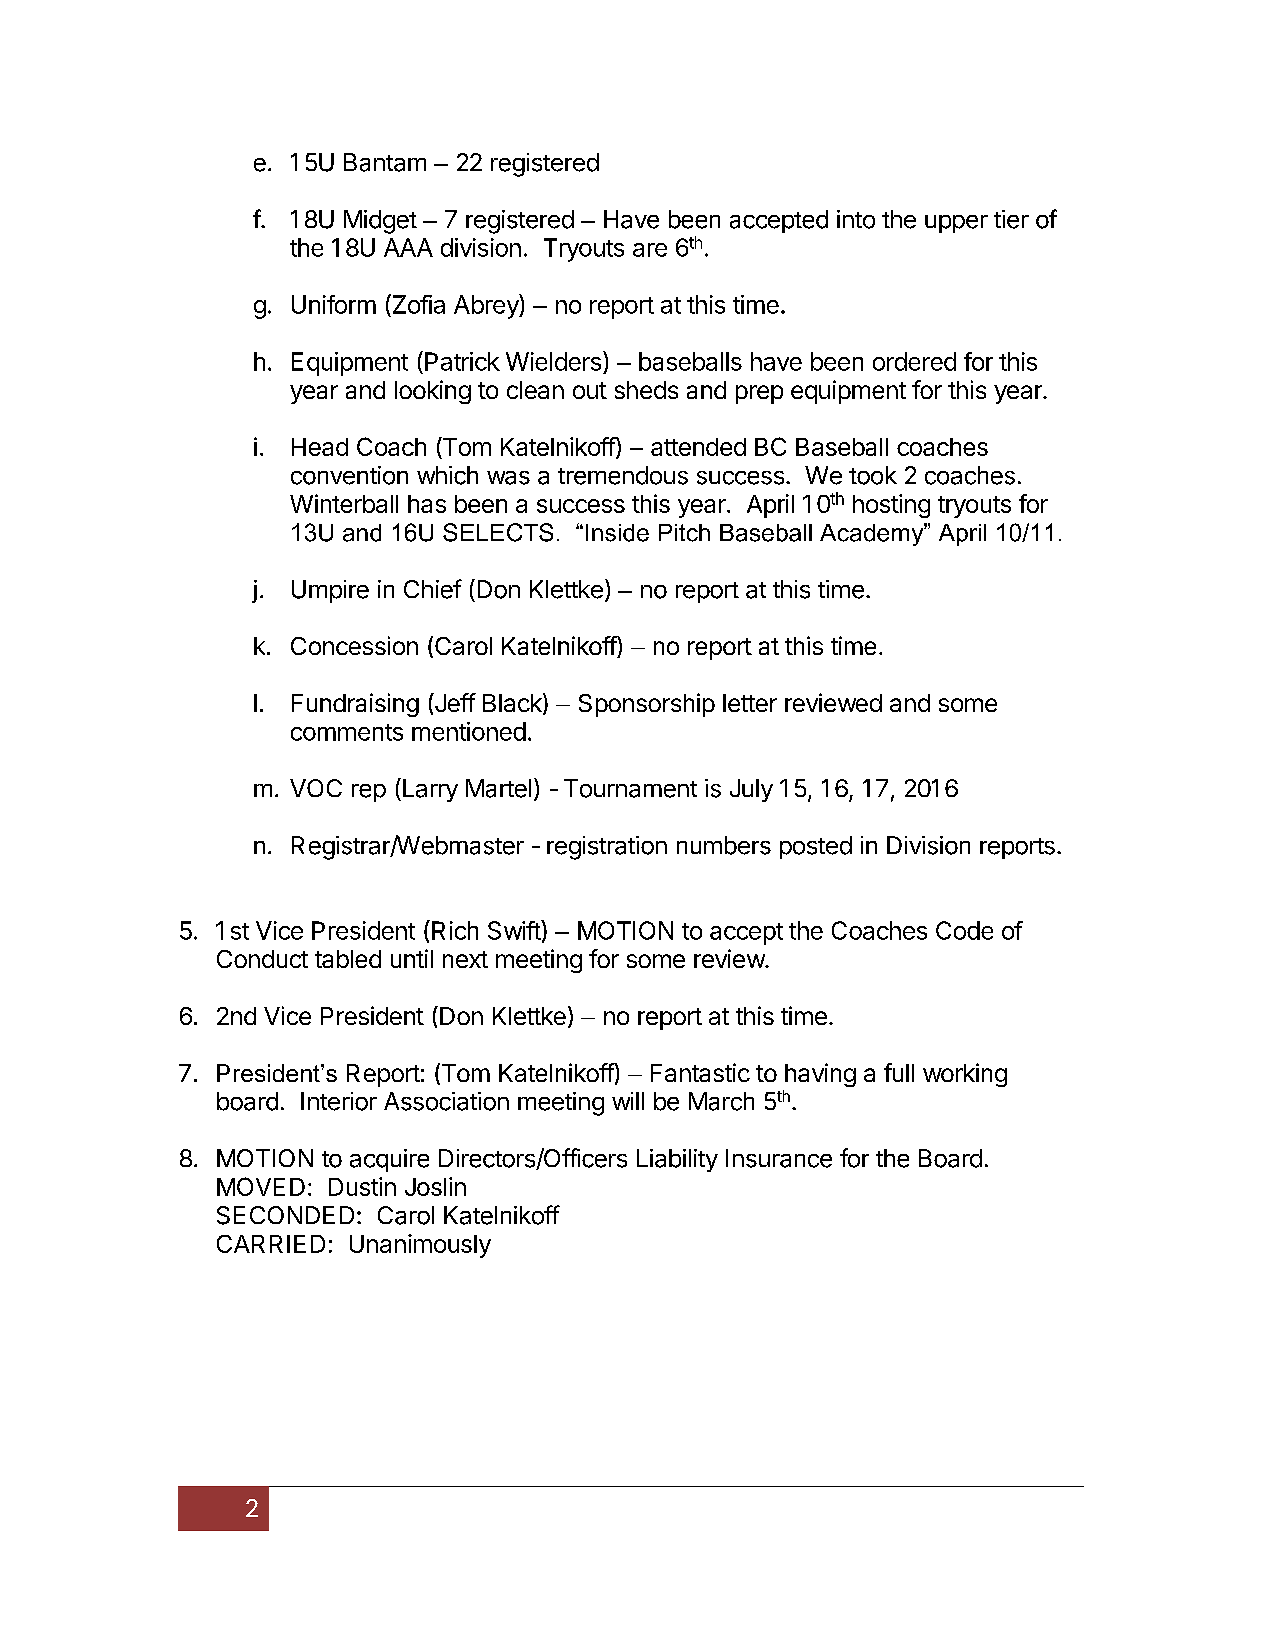 The image size is (1262, 1633). Describe the element at coordinates (677, 1160) in the document. I see `Liability` at that location.
